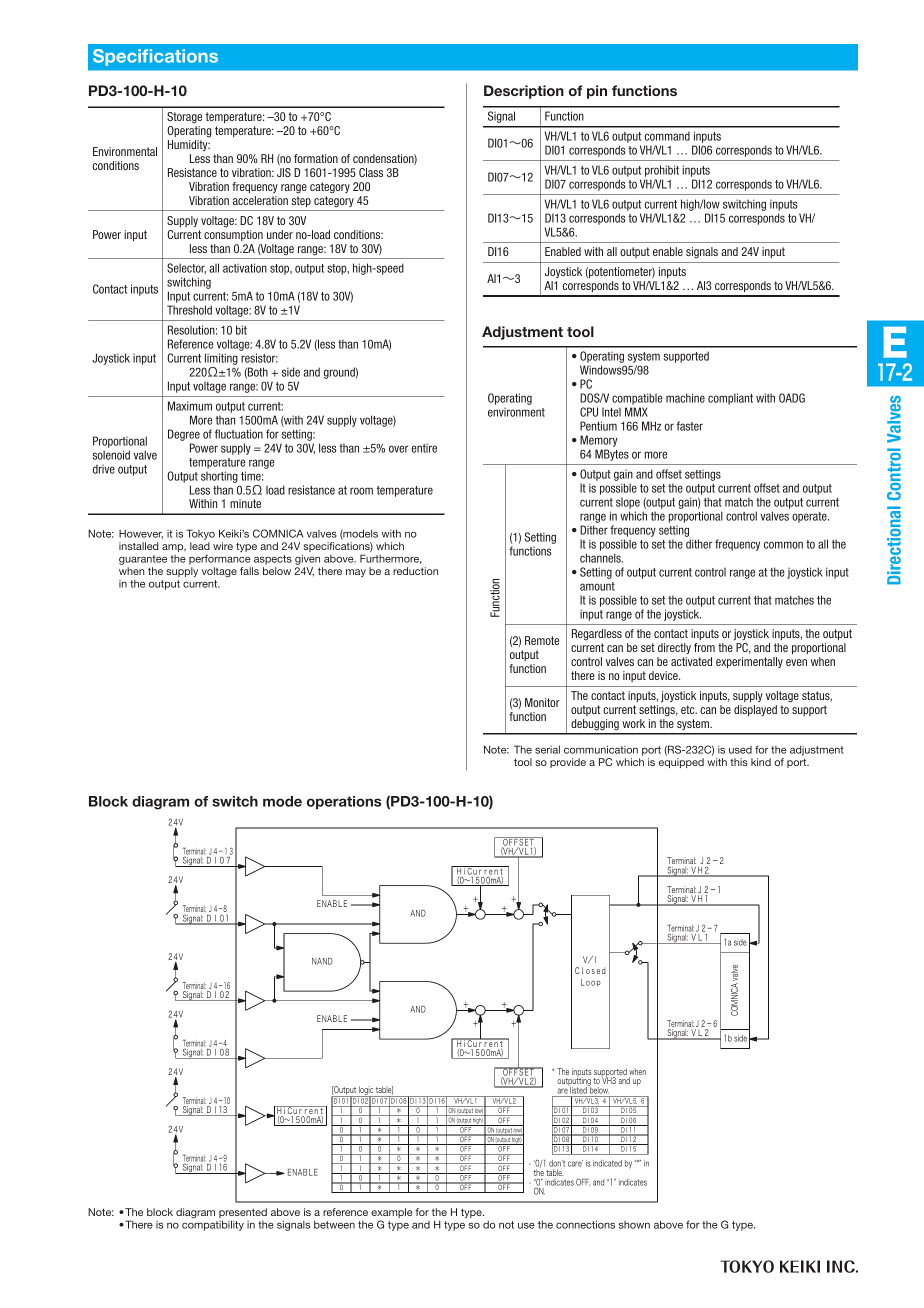  Describe the element at coordinates (749, 662) in the image. I see `experimentally` at that location.
